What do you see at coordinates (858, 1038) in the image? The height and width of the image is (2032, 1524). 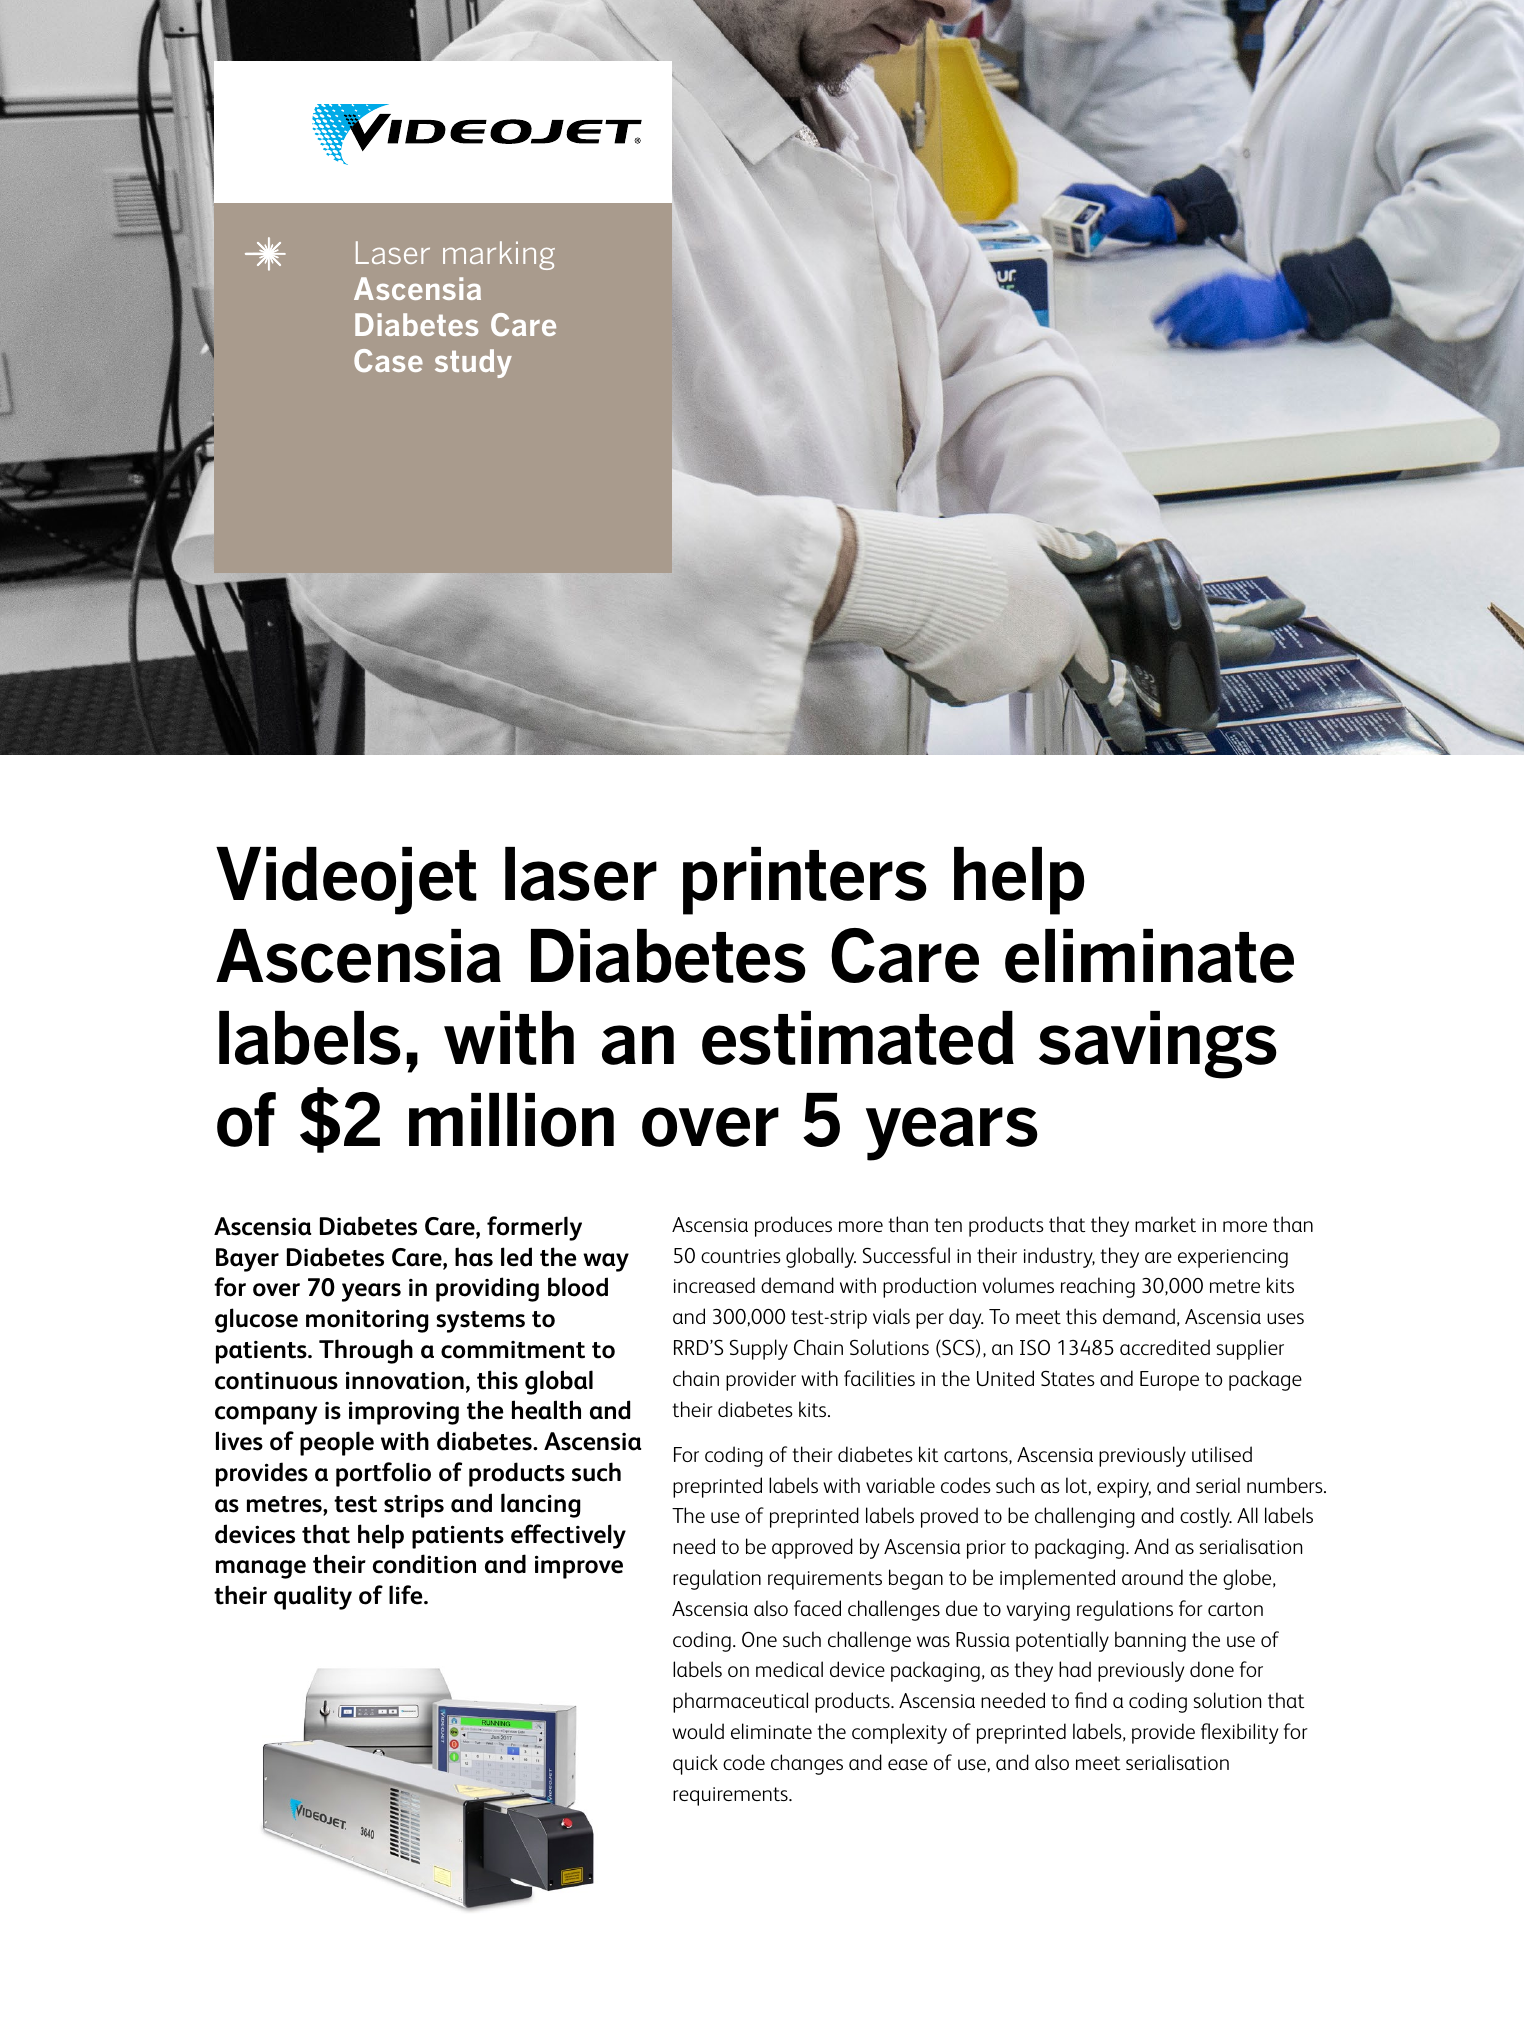 I see `estimated` at bounding box center [858, 1038].
